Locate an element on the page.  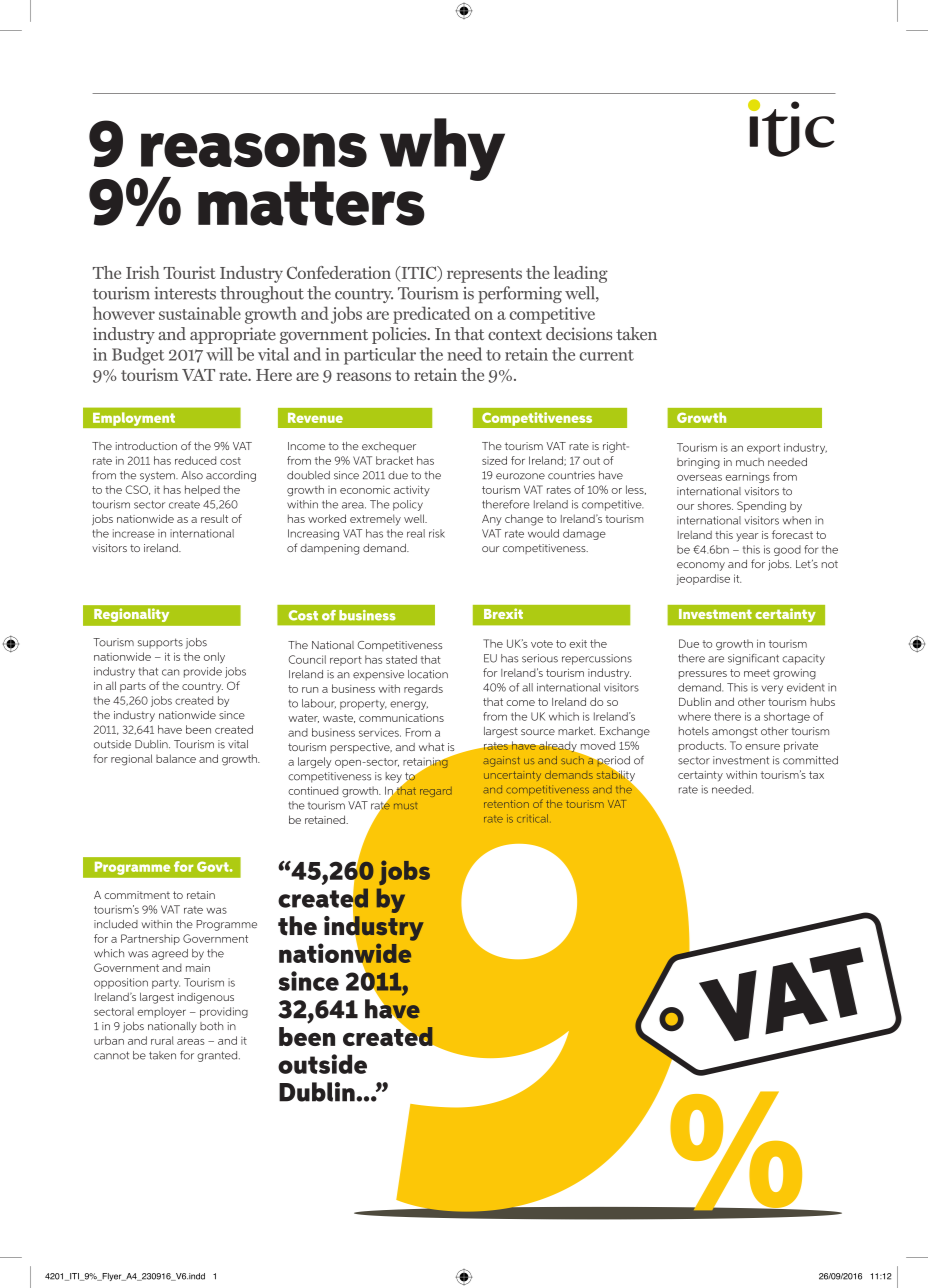
matters is located at coordinates (311, 203).
